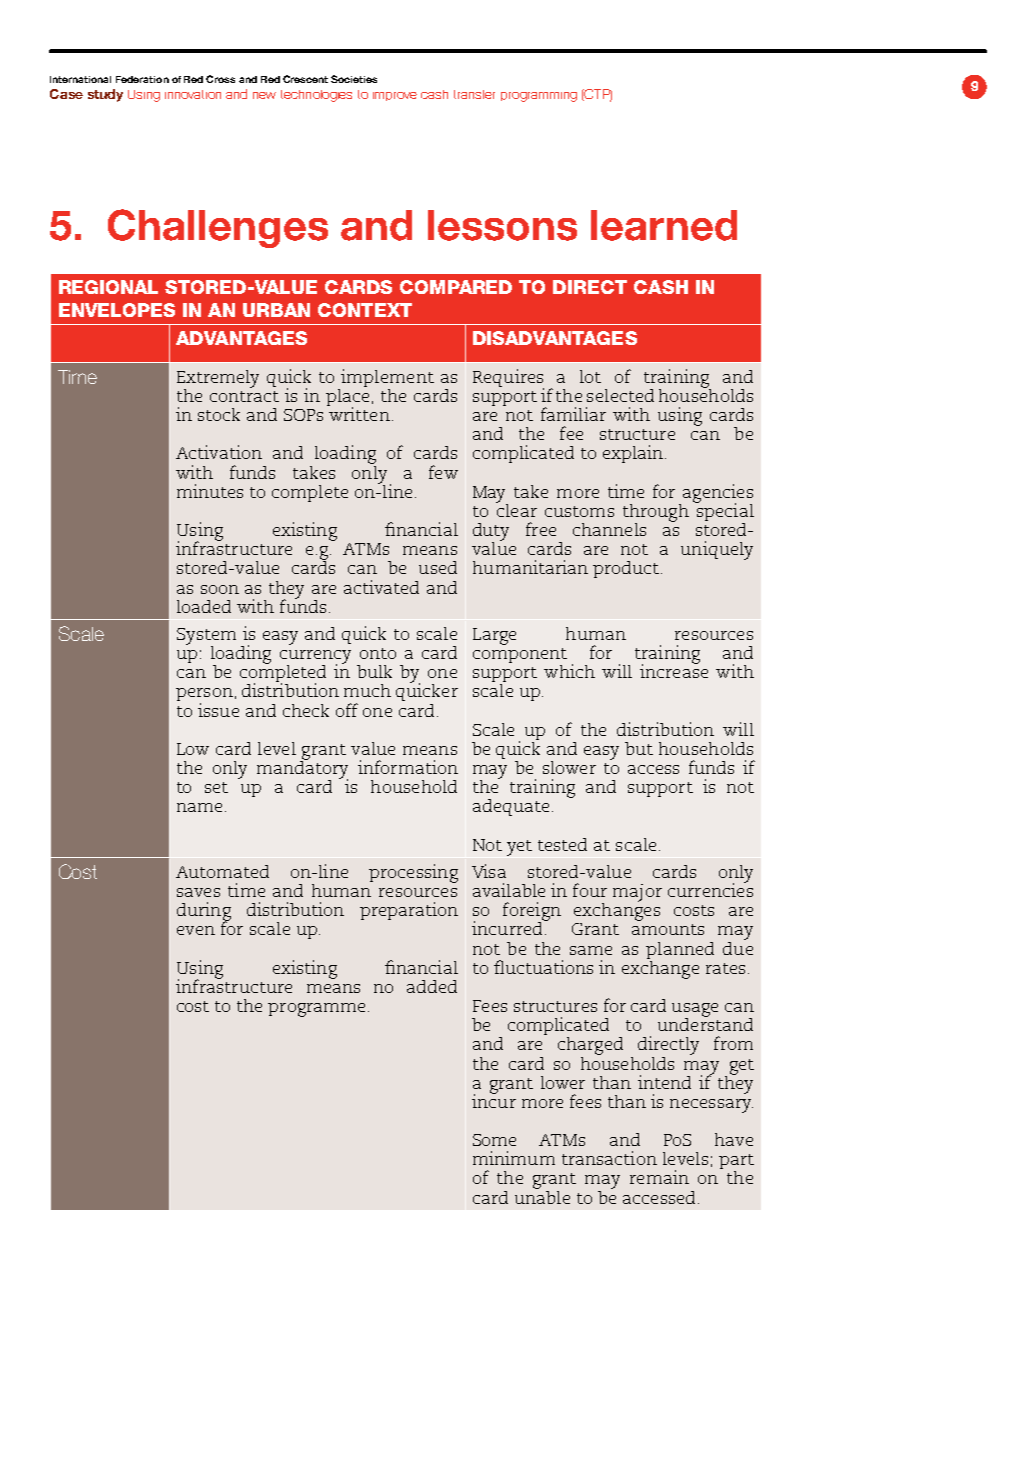  What do you see at coordinates (378, 653) in the screenshot?
I see `onto` at bounding box center [378, 653].
